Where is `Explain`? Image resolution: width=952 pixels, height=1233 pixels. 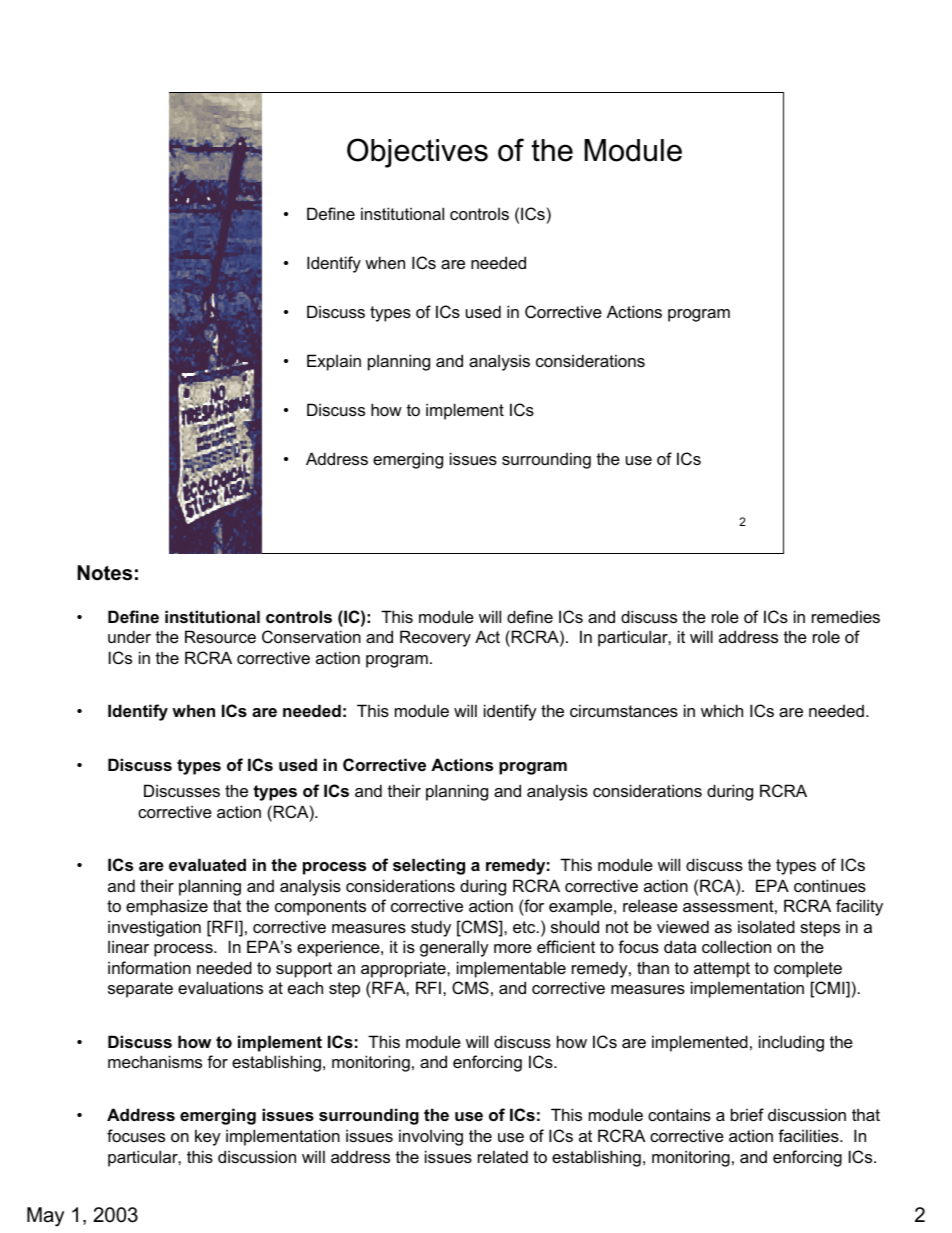
Explain is located at coordinates (334, 362).
